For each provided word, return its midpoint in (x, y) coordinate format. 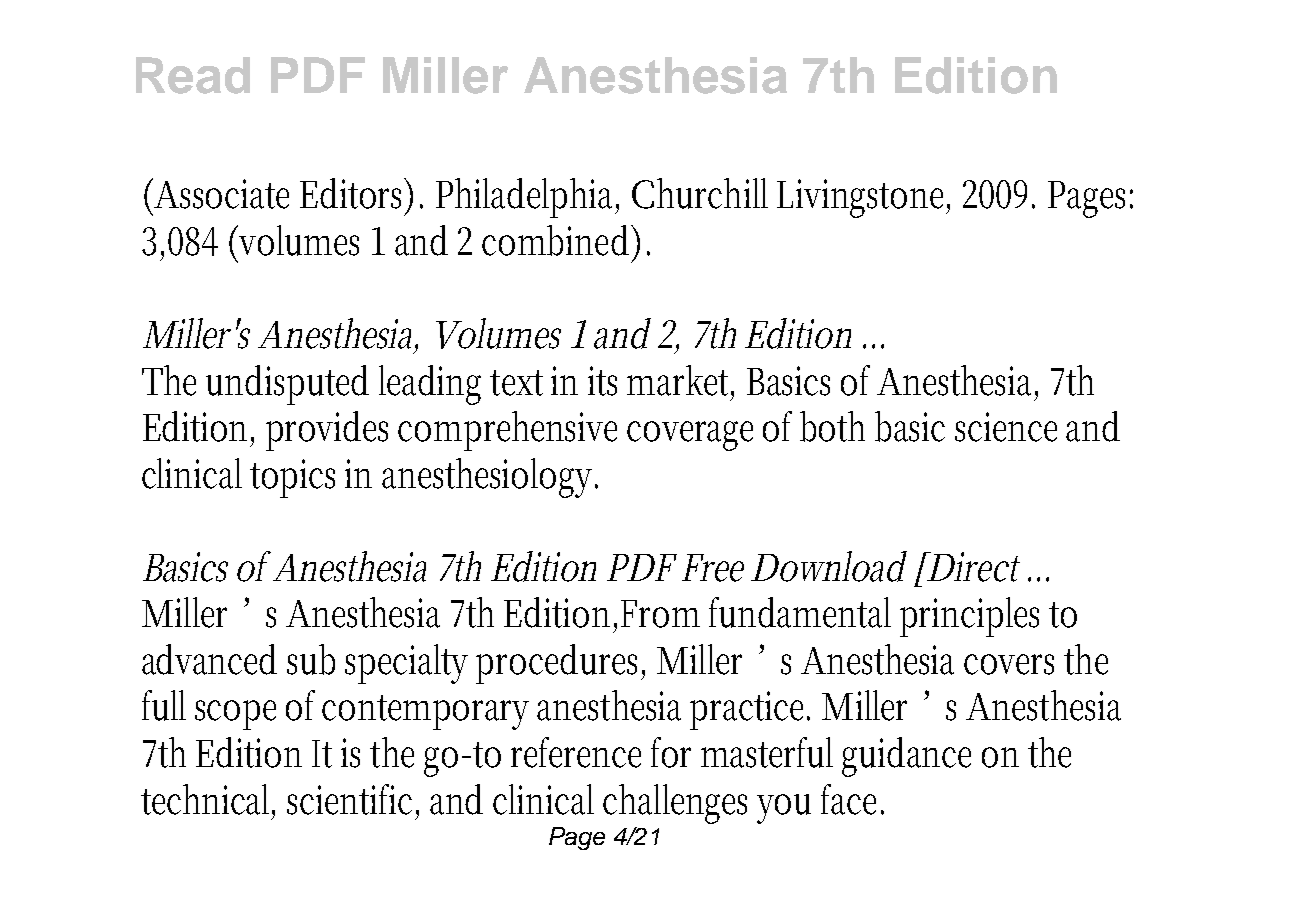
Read (193, 75)
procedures (560, 664)
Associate (221, 194)
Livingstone (863, 198)
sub (311, 659)
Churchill (700, 193)
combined (558, 241)
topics (292, 478)
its (602, 381)
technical (208, 800)
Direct (973, 567)
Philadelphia (527, 198)
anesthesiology (490, 478)
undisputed (287, 385)
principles (969, 617)
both (832, 426)
